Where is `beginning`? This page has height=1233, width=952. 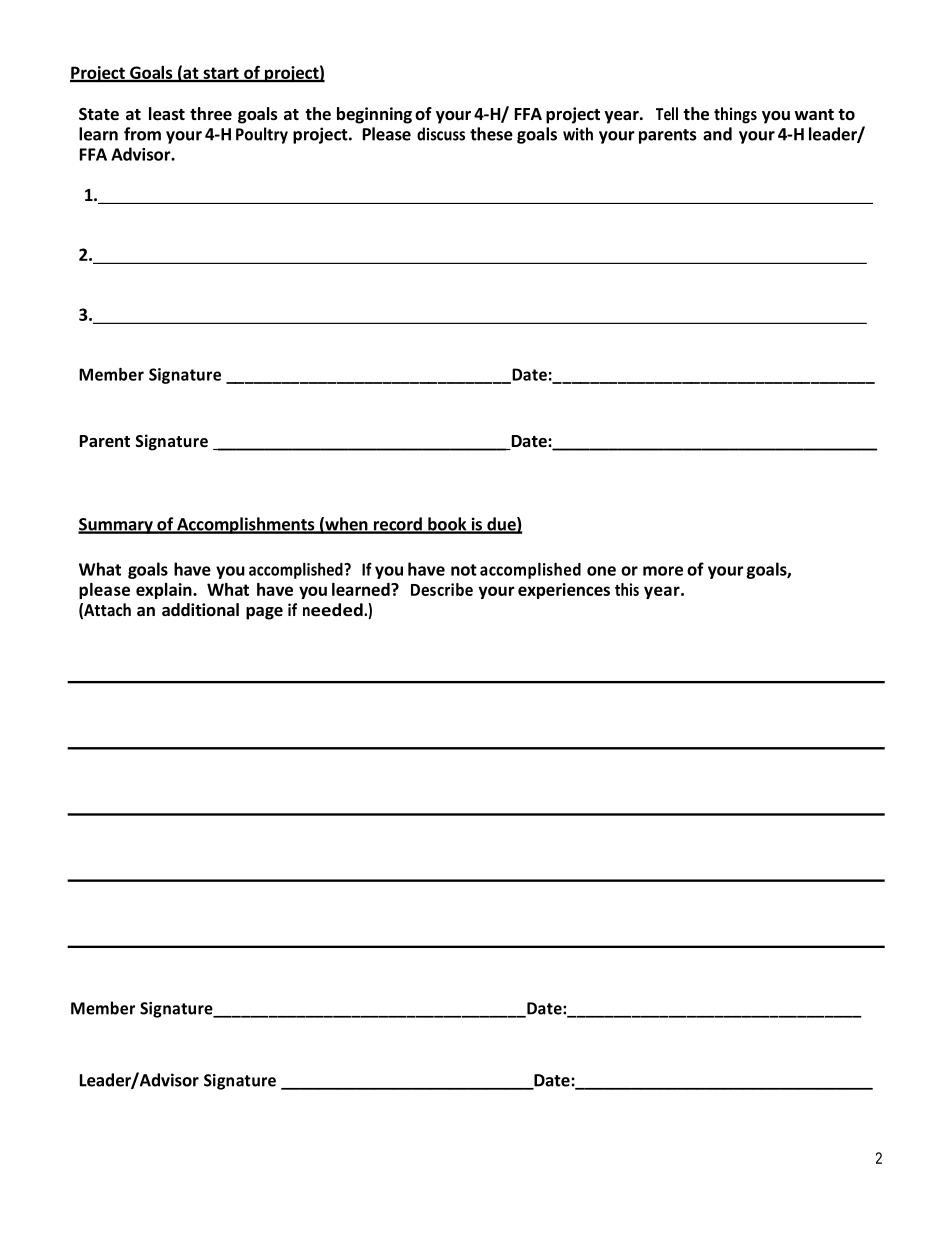
beginning is located at coordinates (374, 115).
